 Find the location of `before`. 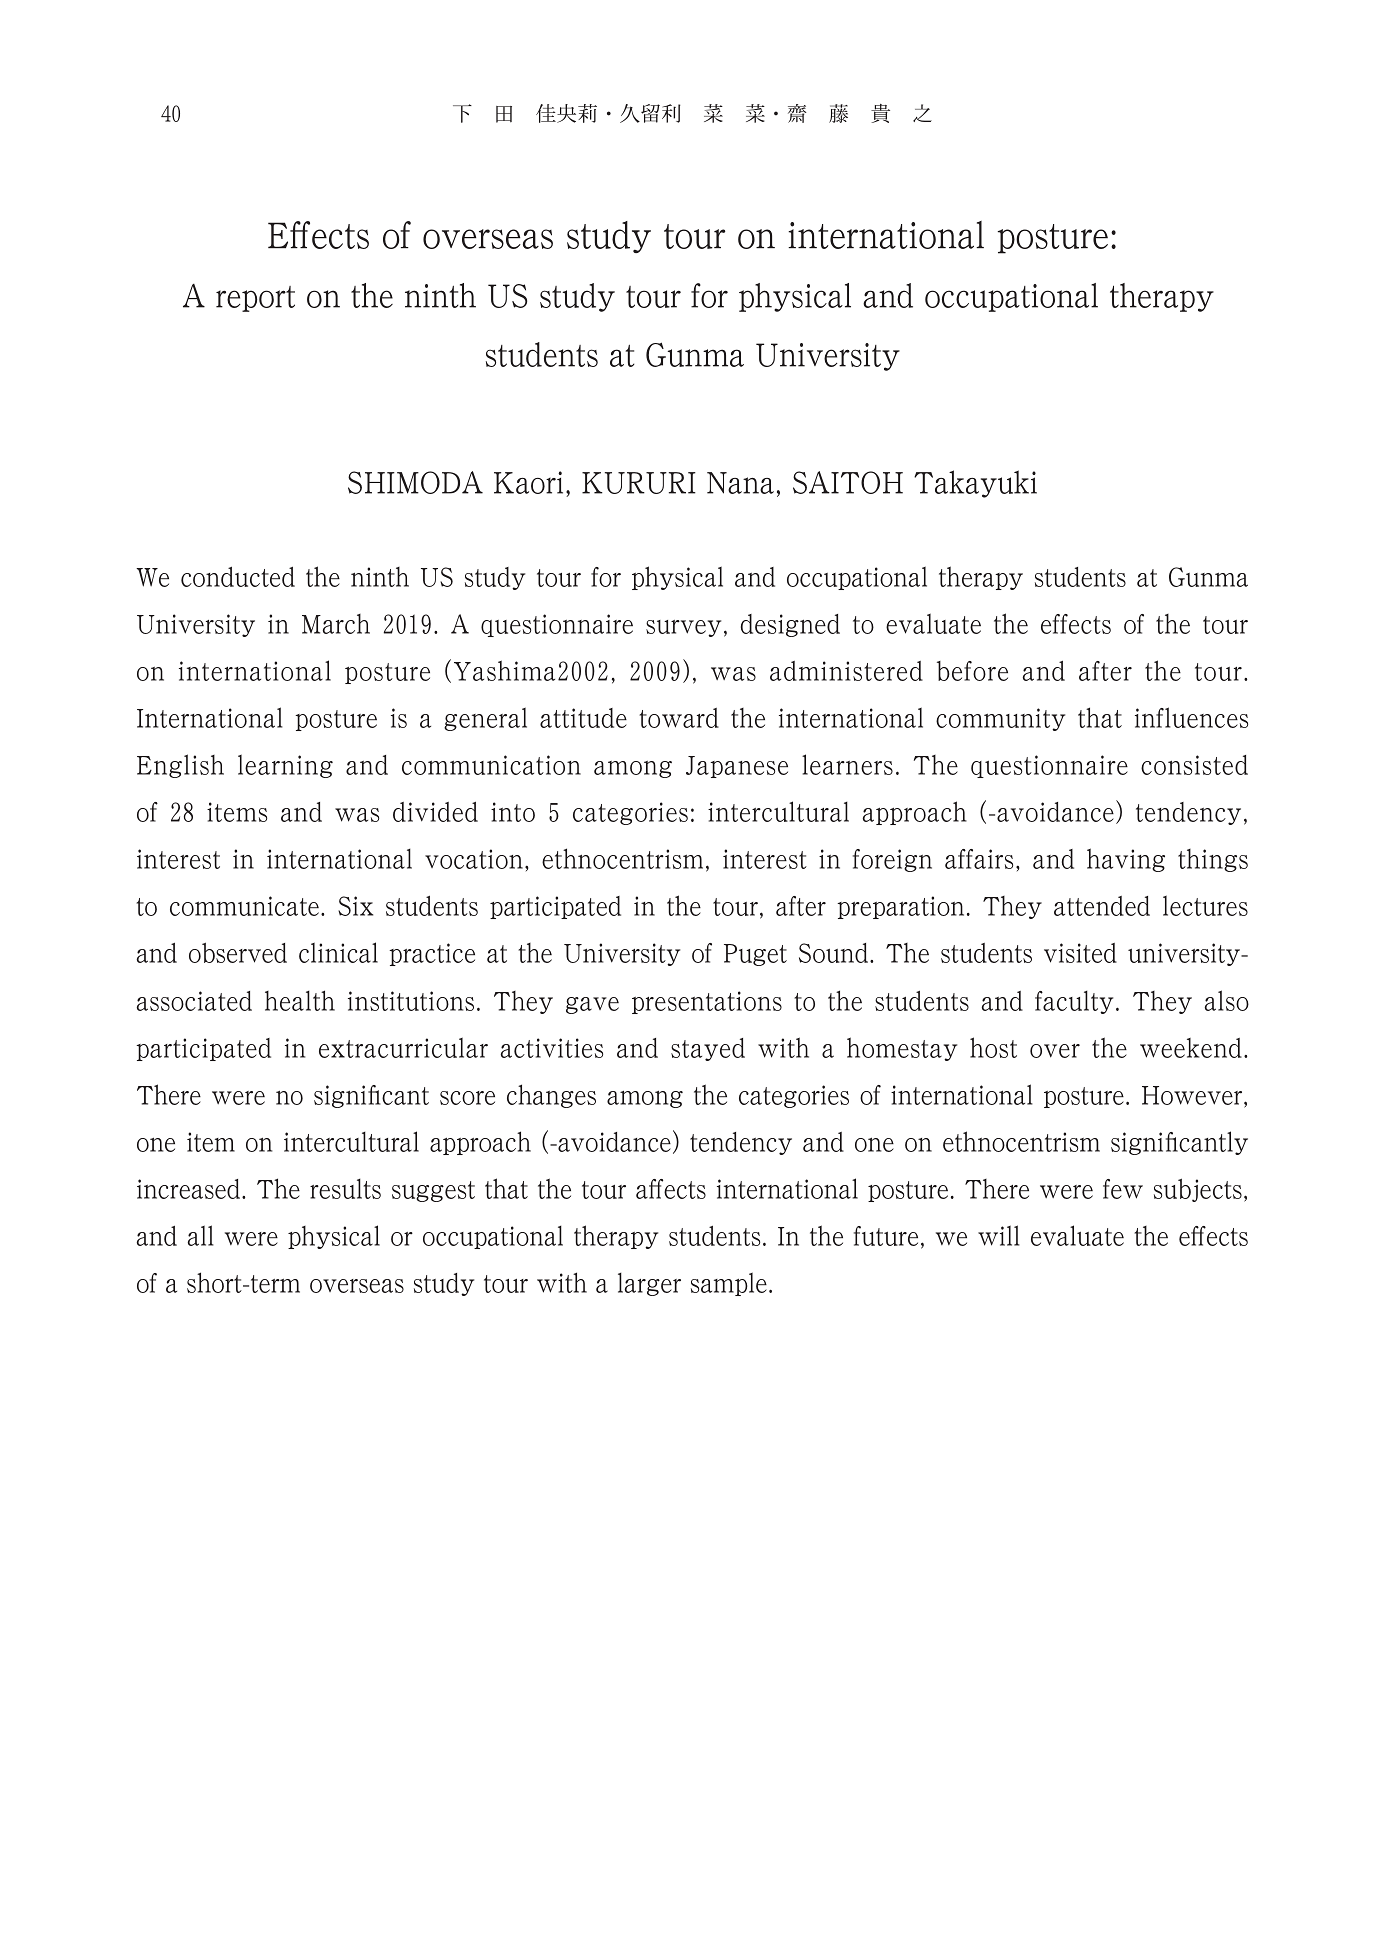

before is located at coordinates (972, 671).
